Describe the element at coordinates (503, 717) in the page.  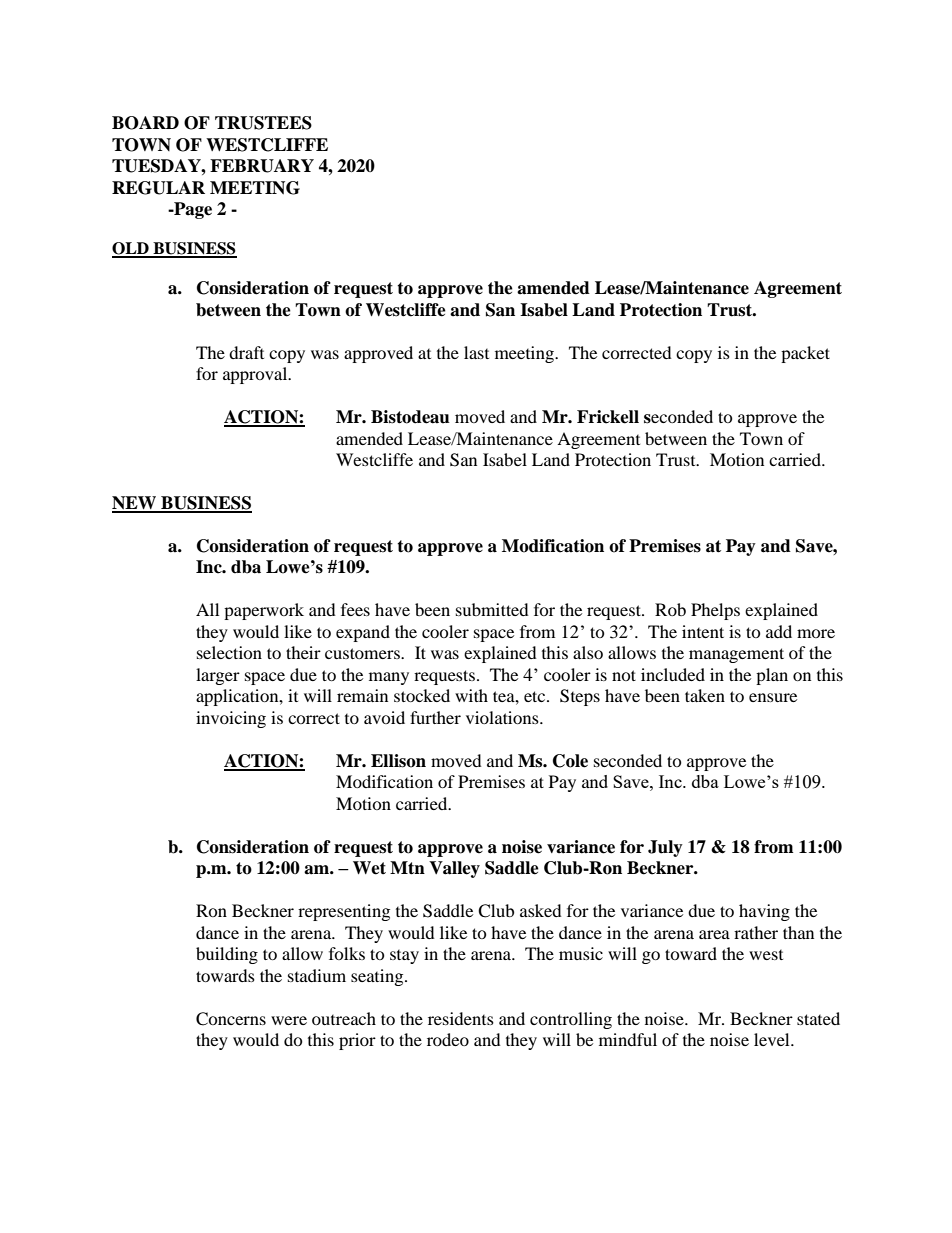
I see `violations` at that location.
